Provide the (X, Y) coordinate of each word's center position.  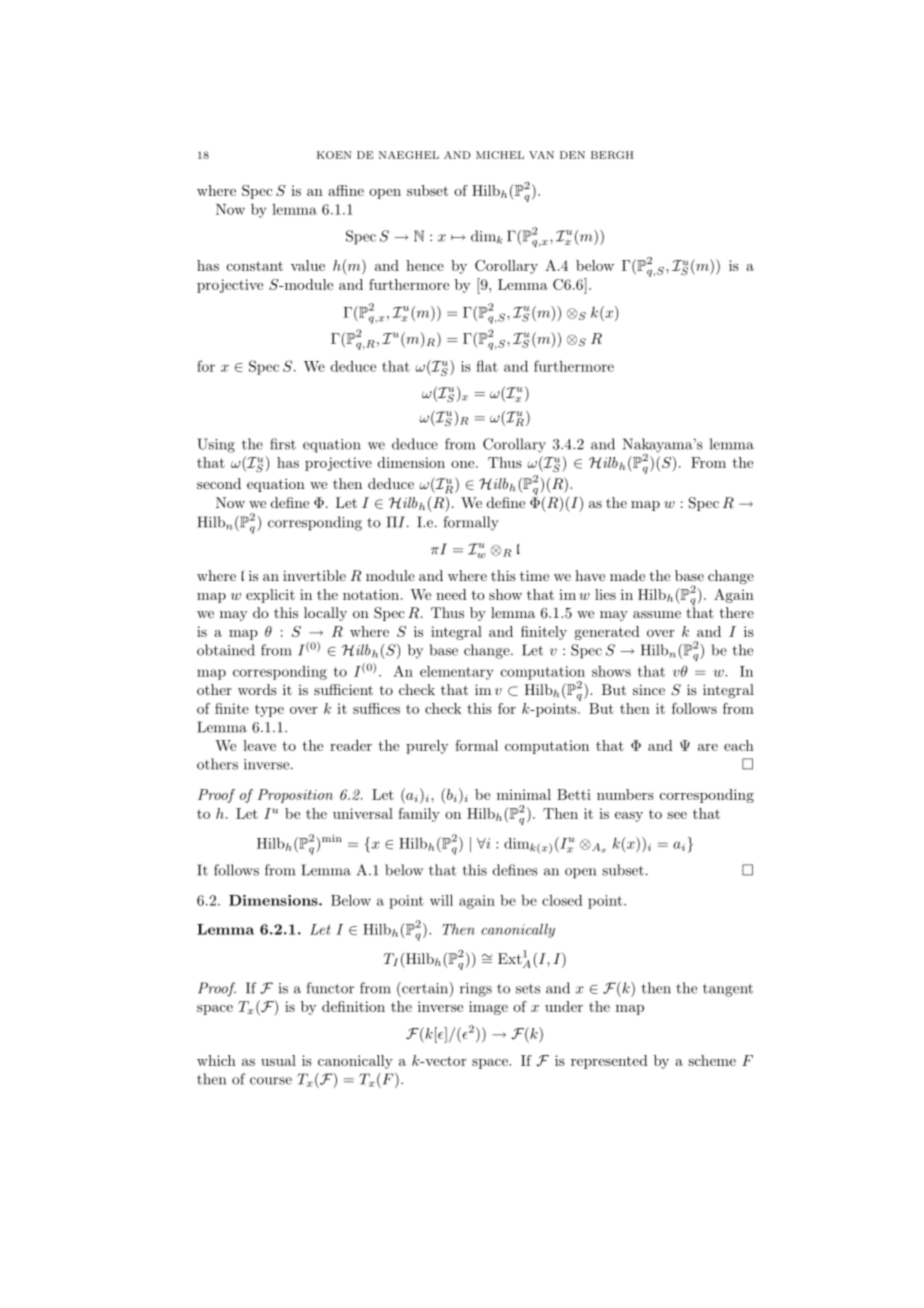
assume (657, 614)
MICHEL (500, 155)
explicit (270, 596)
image (488, 1008)
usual (278, 1060)
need (451, 594)
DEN (572, 155)
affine (346, 190)
